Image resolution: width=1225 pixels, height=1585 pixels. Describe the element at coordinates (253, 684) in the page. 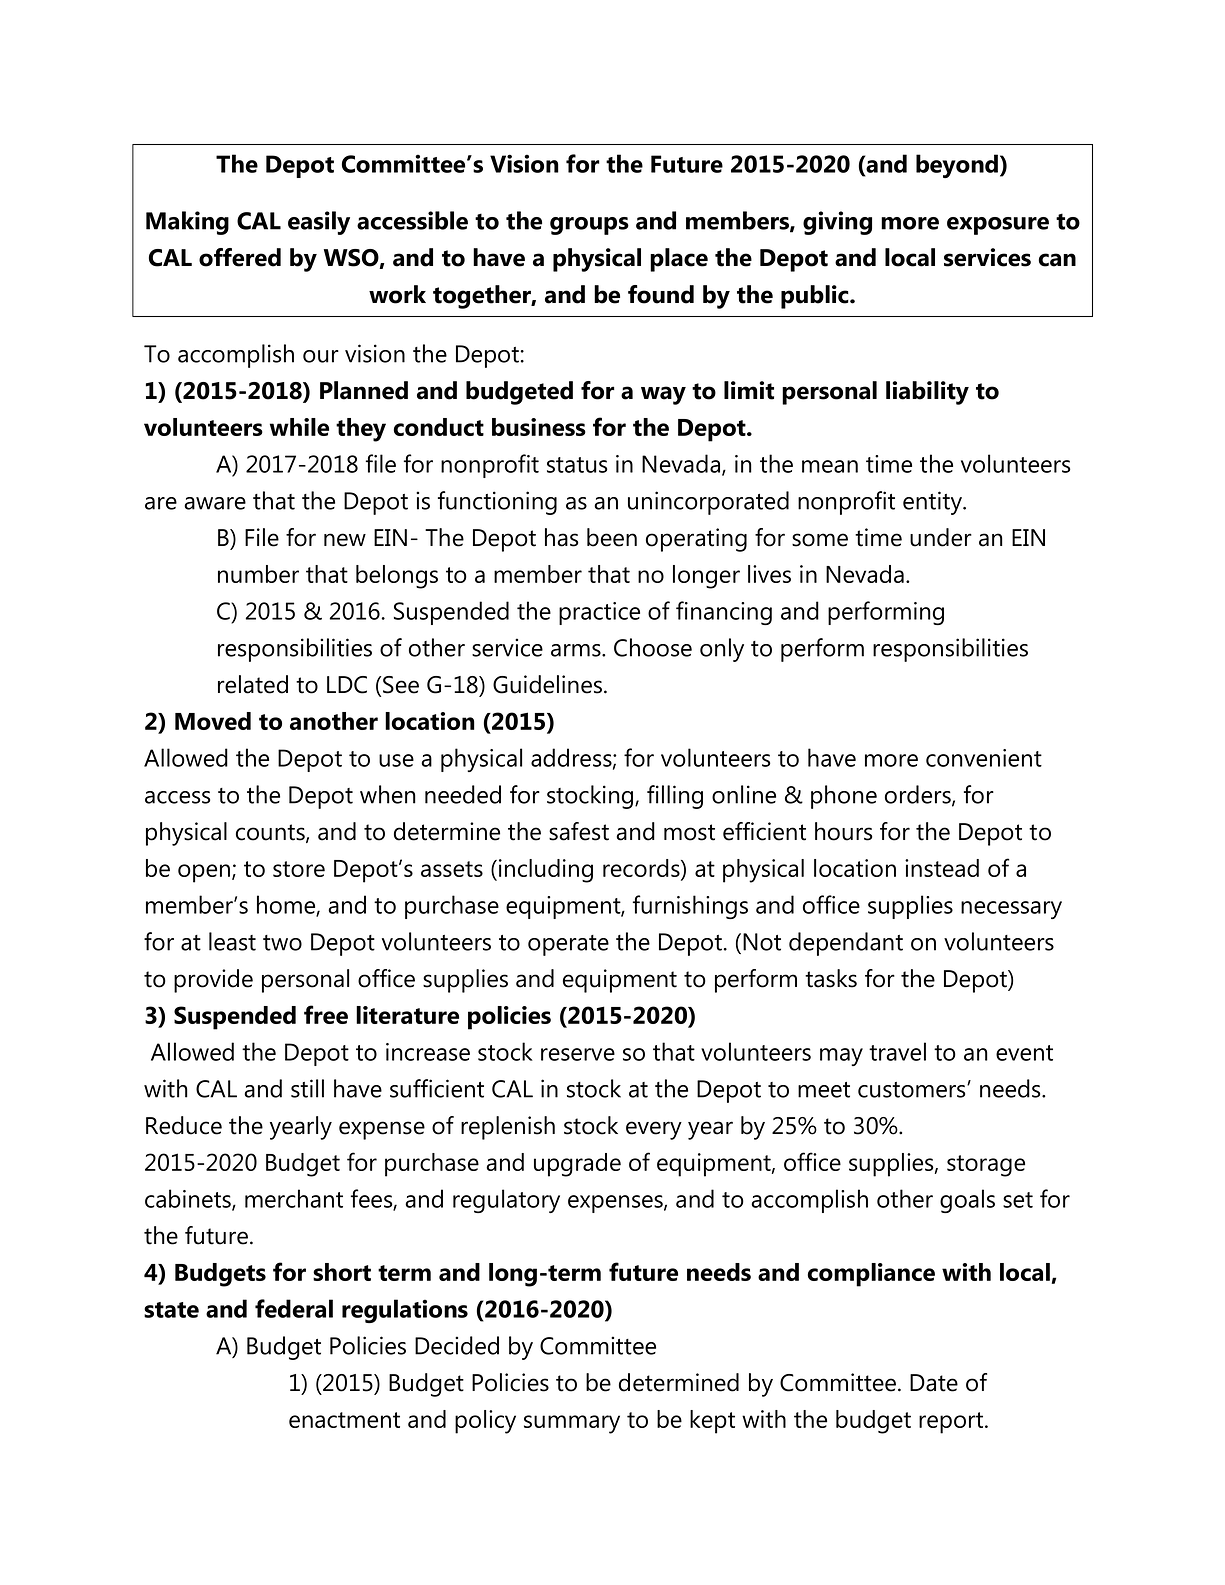

I see `related` at that location.
